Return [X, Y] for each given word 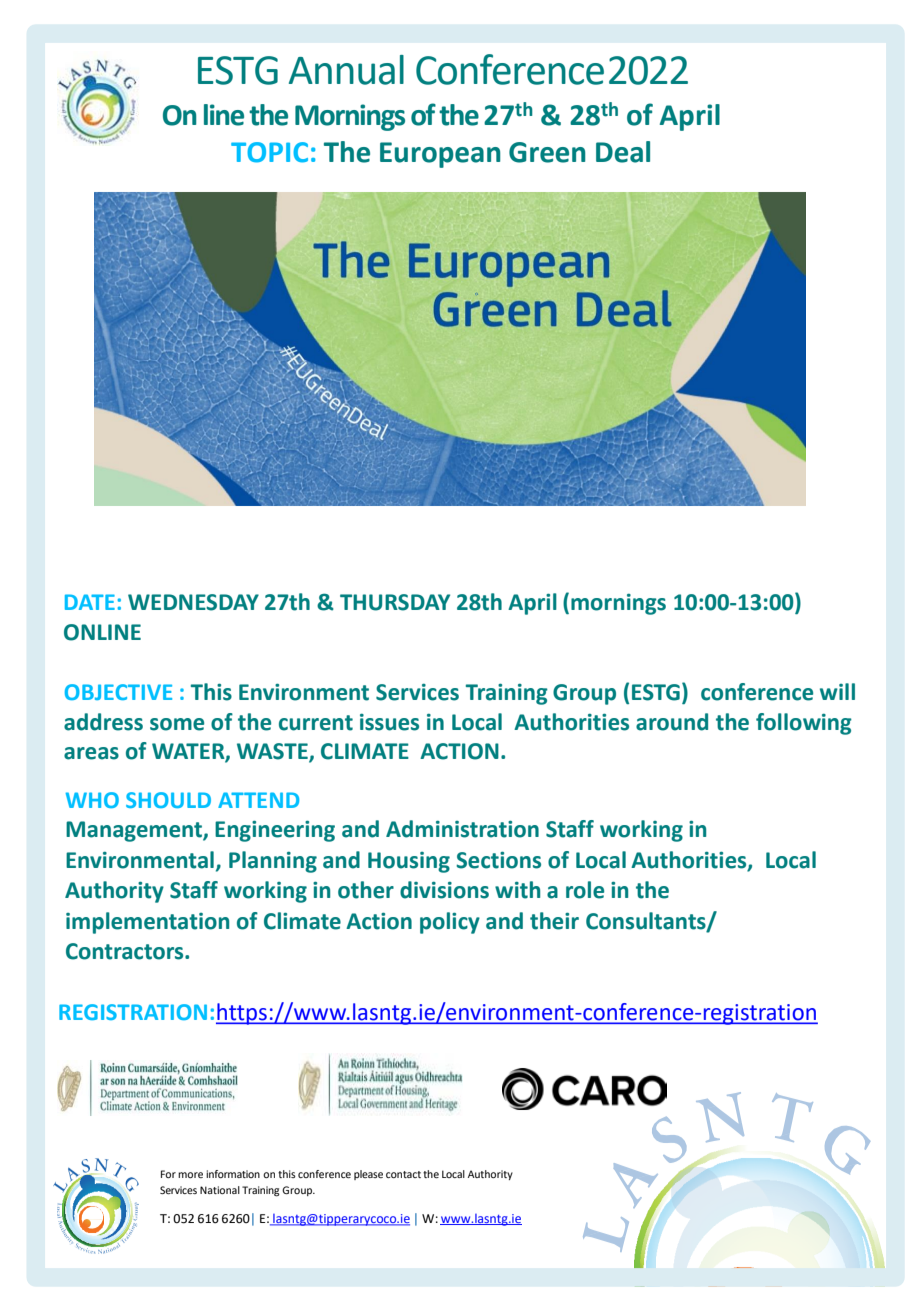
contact [403, 1174]
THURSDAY [395, 602]
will [837, 691]
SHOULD [168, 800]
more [190, 1175]
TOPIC [269, 152]
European [440, 155]
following [804, 724]
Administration [462, 829]
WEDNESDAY [193, 602]
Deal [623, 152]
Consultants [647, 921]
